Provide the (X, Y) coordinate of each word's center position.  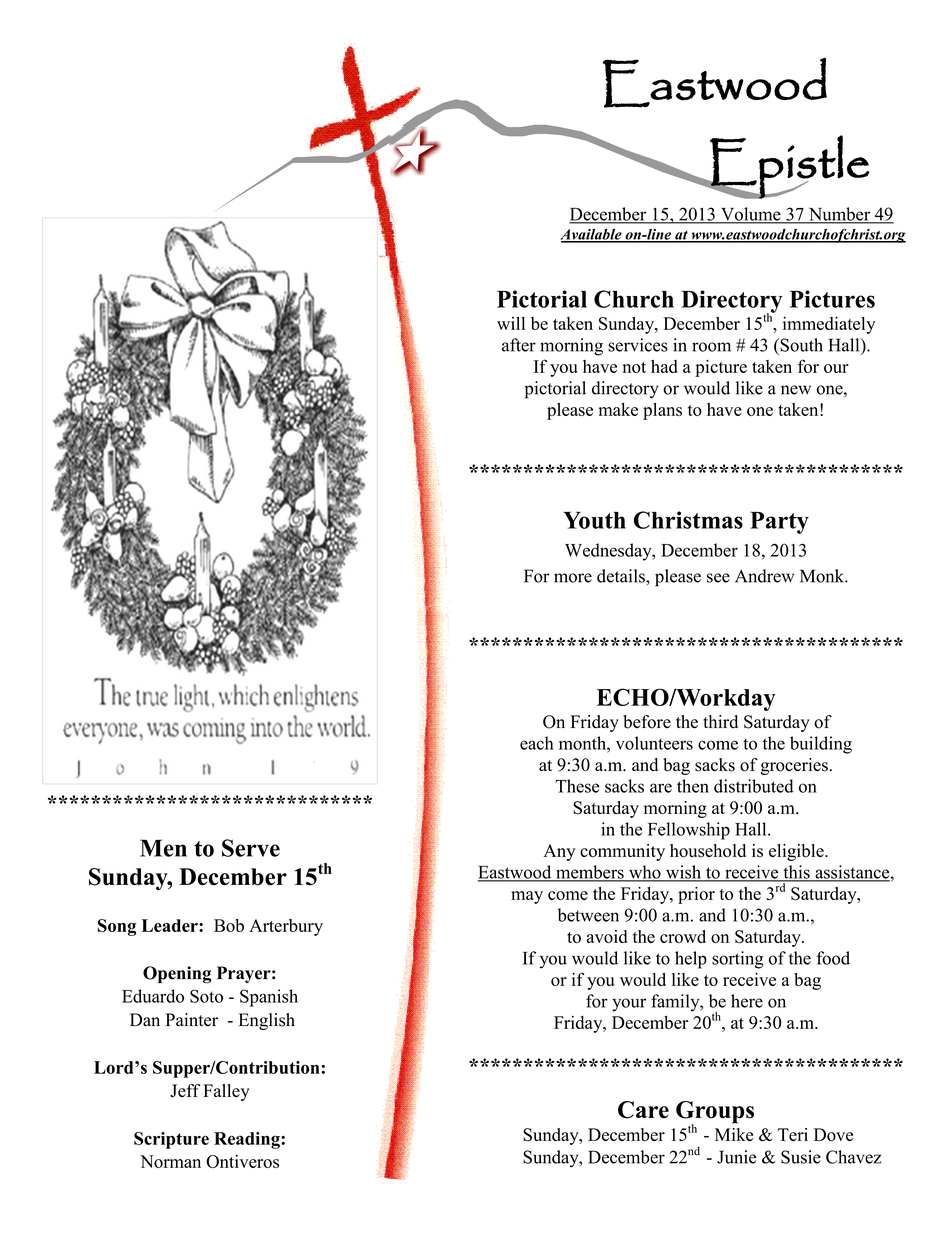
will (511, 323)
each (537, 743)
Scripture (171, 1140)
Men (163, 848)
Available (592, 235)
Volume (750, 215)
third (720, 722)
